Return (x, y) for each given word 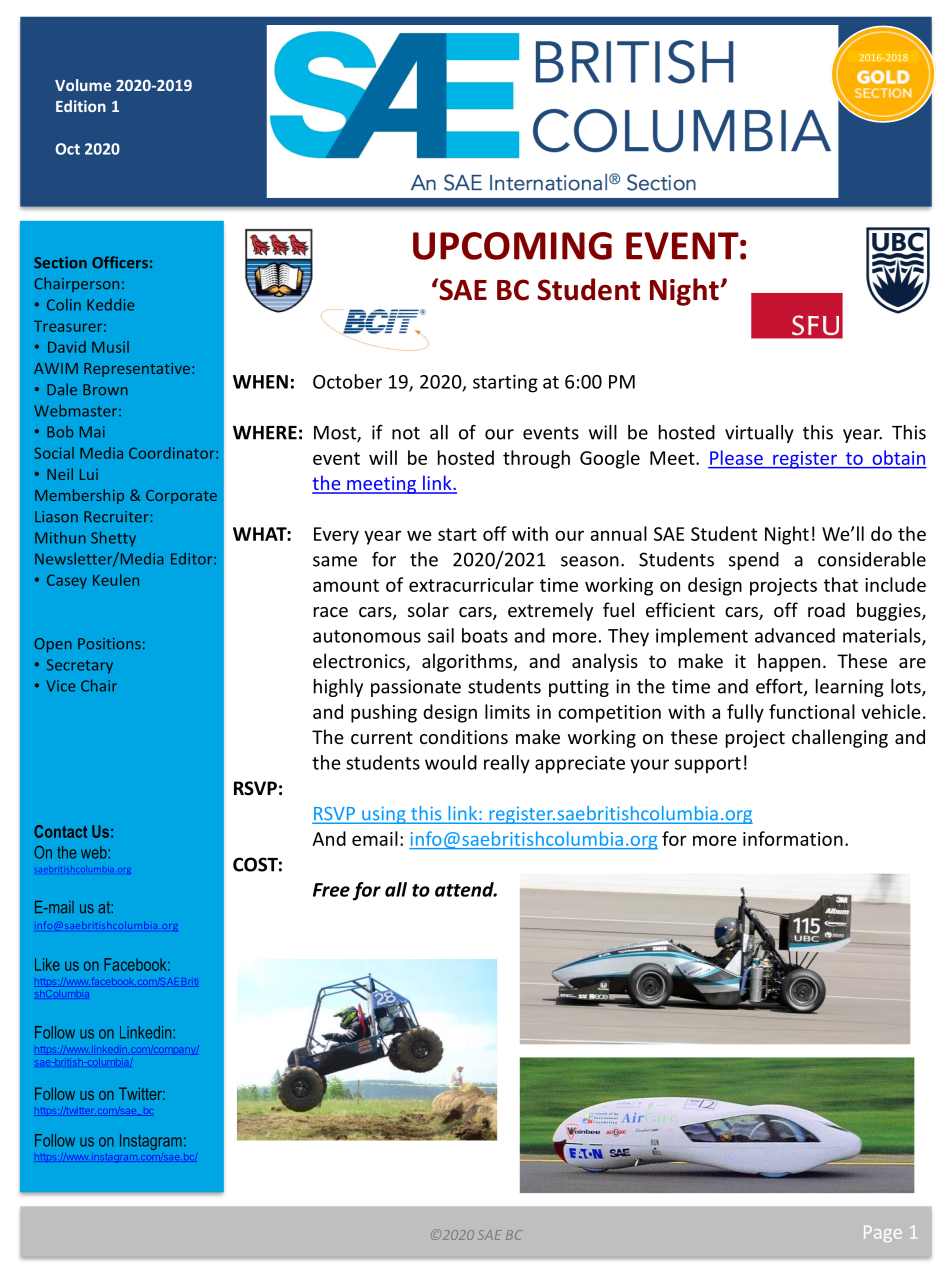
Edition (81, 106)
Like (47, 964)
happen (789, 662)
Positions (109, 644)
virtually (759, 434)
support (708, 765)
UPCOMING (512, 246)
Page (883, 1234)
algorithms (468, 662)
